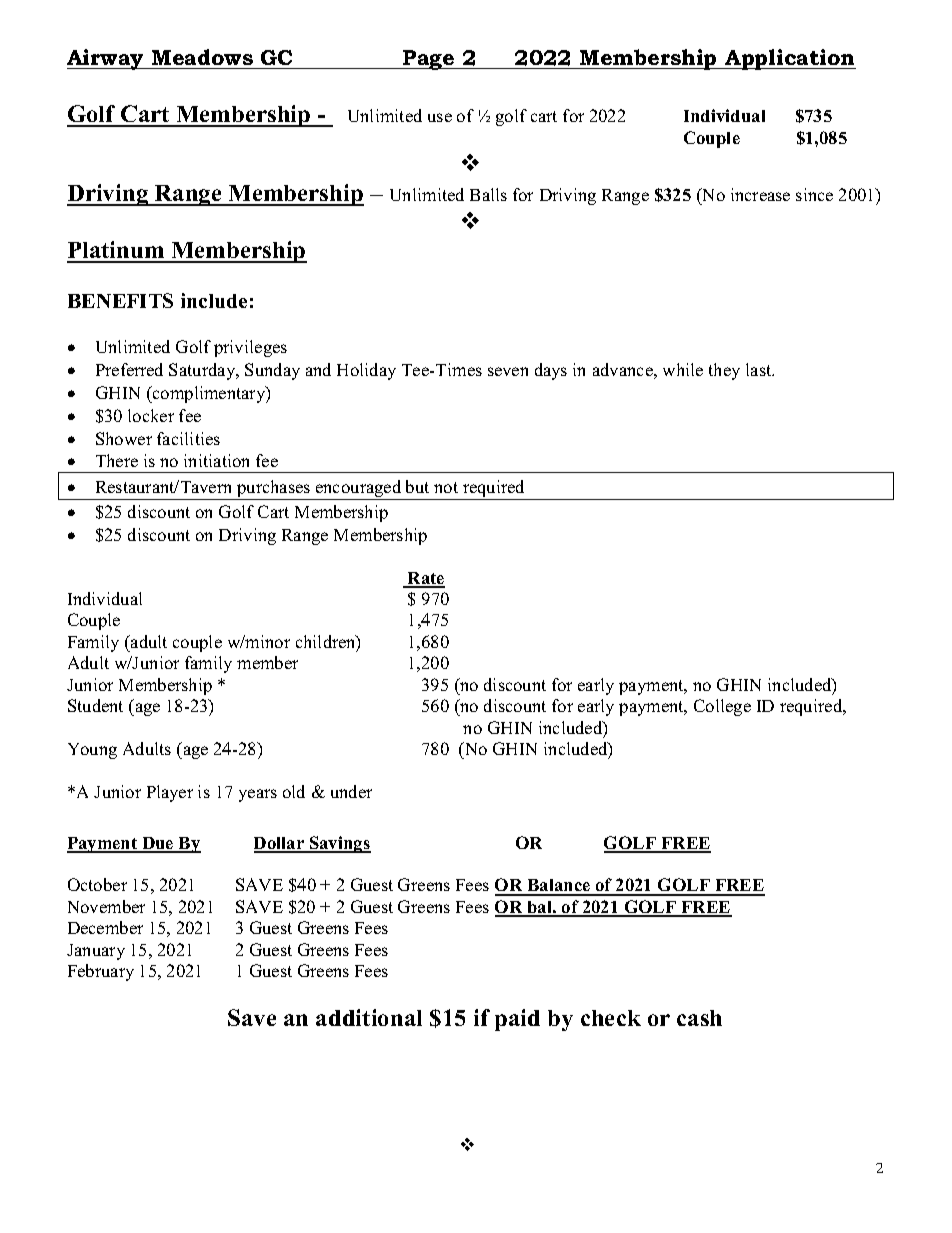  What do you see at coordinates (101, 972) in the screenshot?
I see `February` at bounding box center [101, 972].
